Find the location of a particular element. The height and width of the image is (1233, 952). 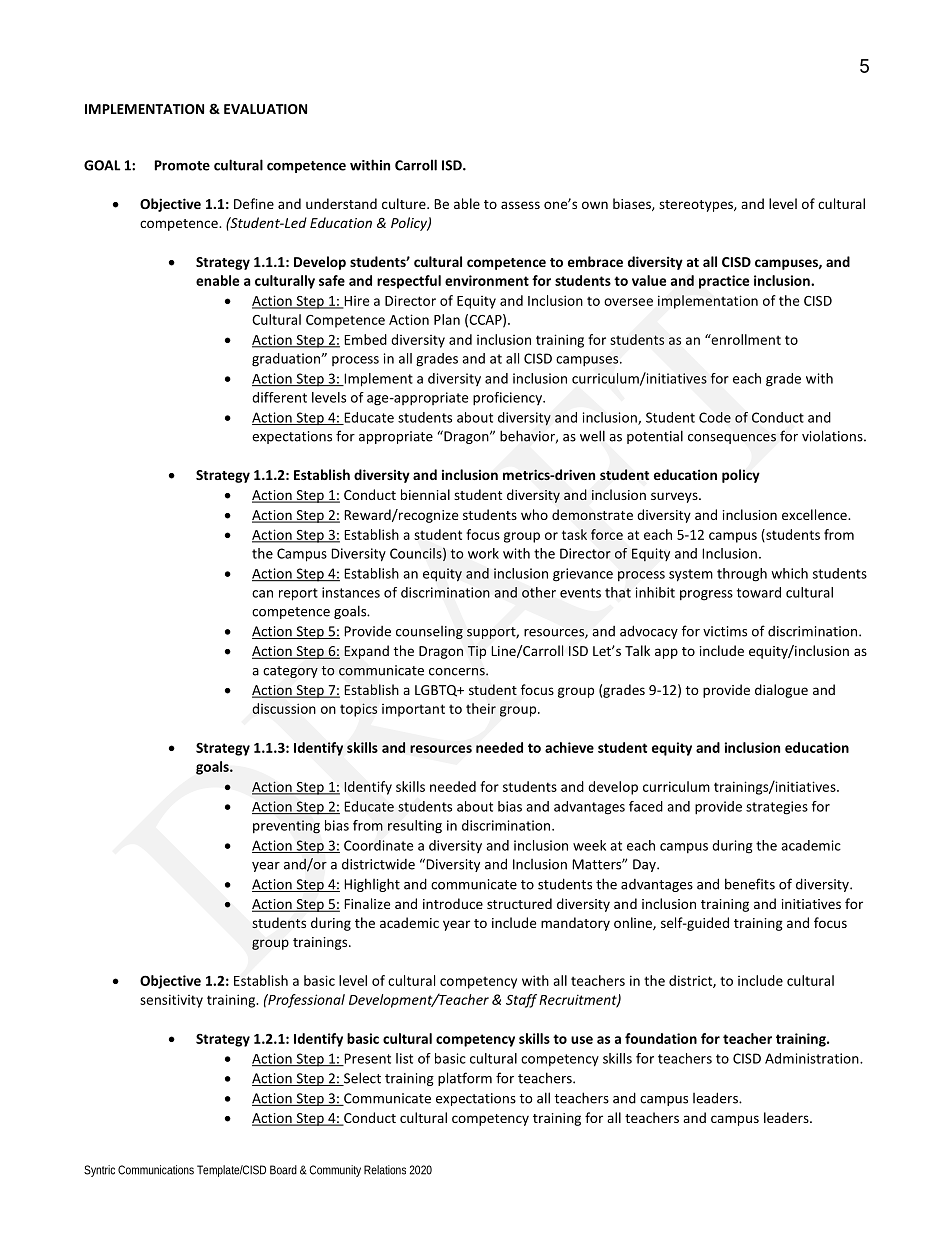

proficiency is located at coordinates (508, 399).
